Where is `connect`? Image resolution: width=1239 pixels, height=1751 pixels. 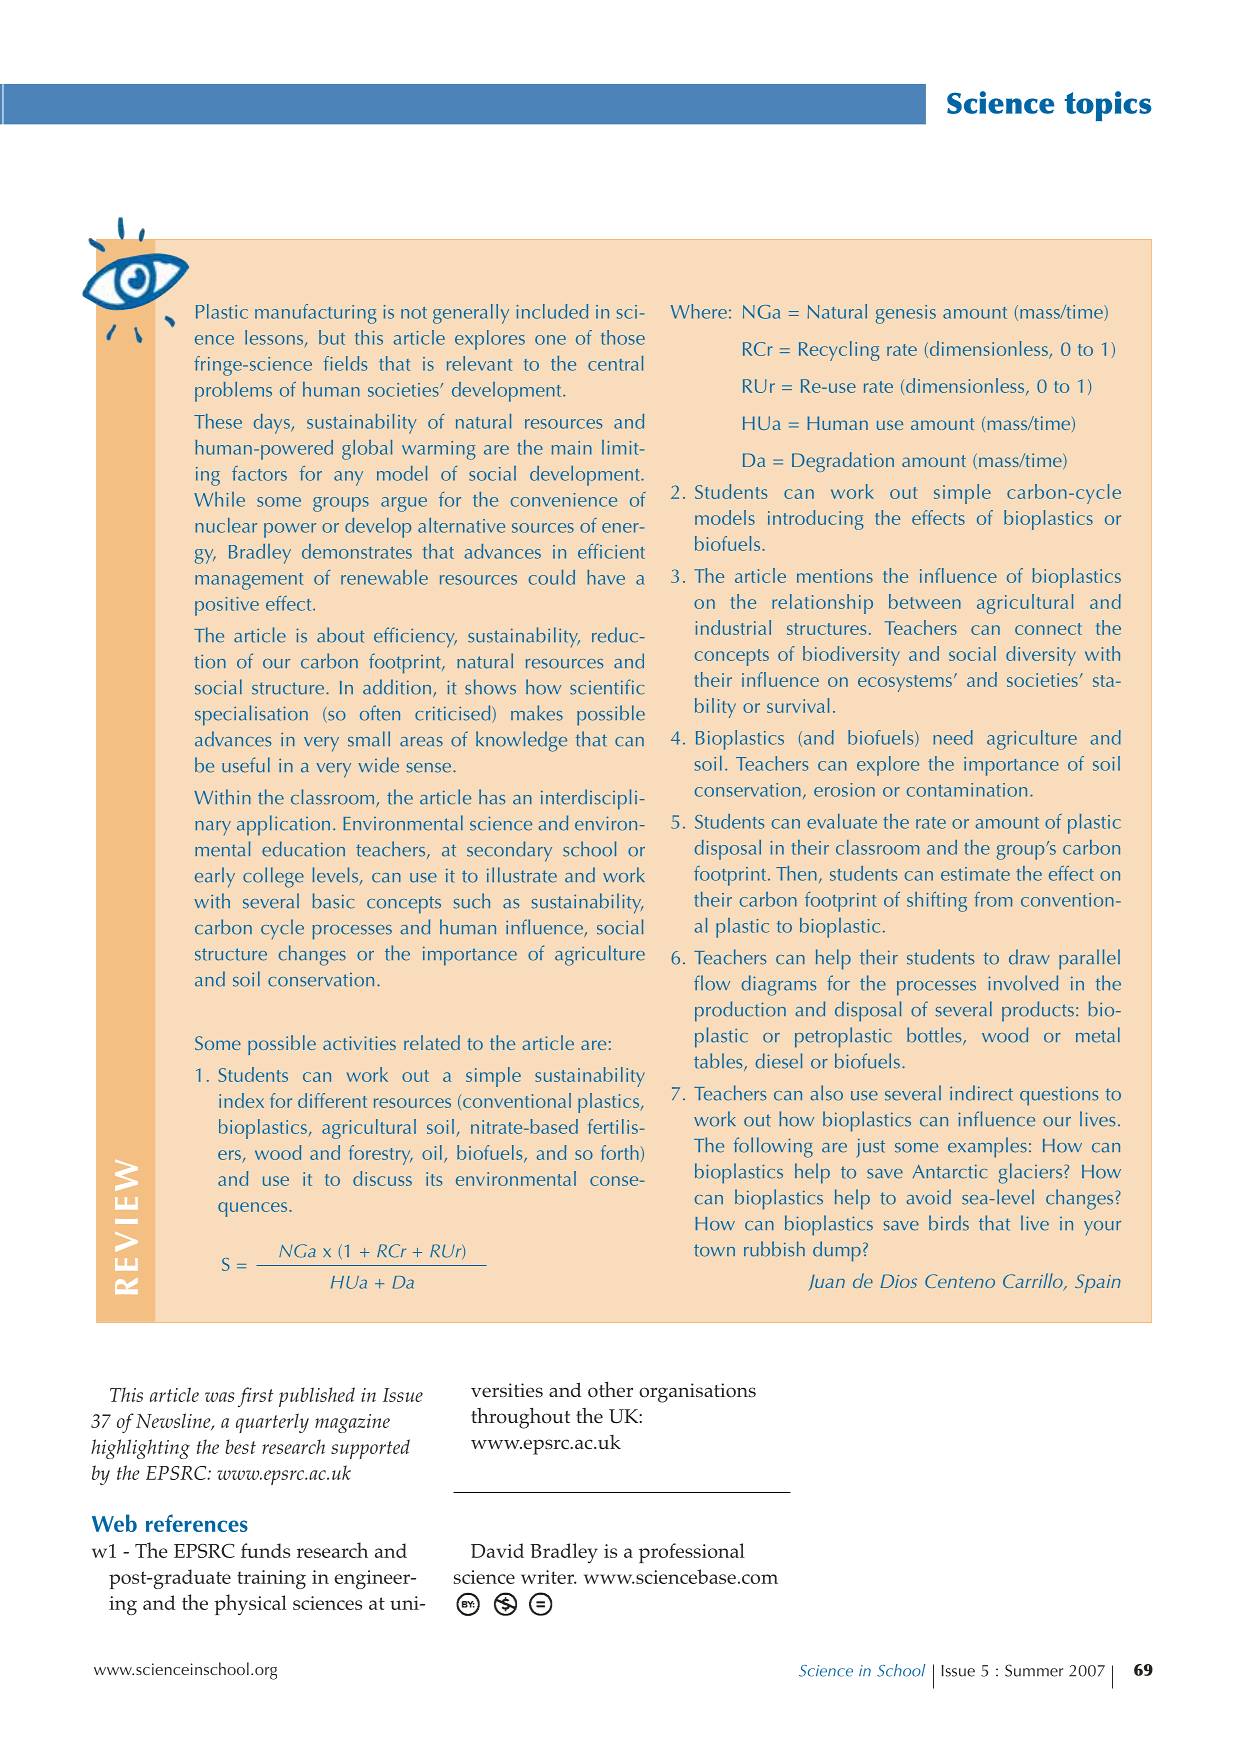 connect is located at coordinates (1048, 629).
